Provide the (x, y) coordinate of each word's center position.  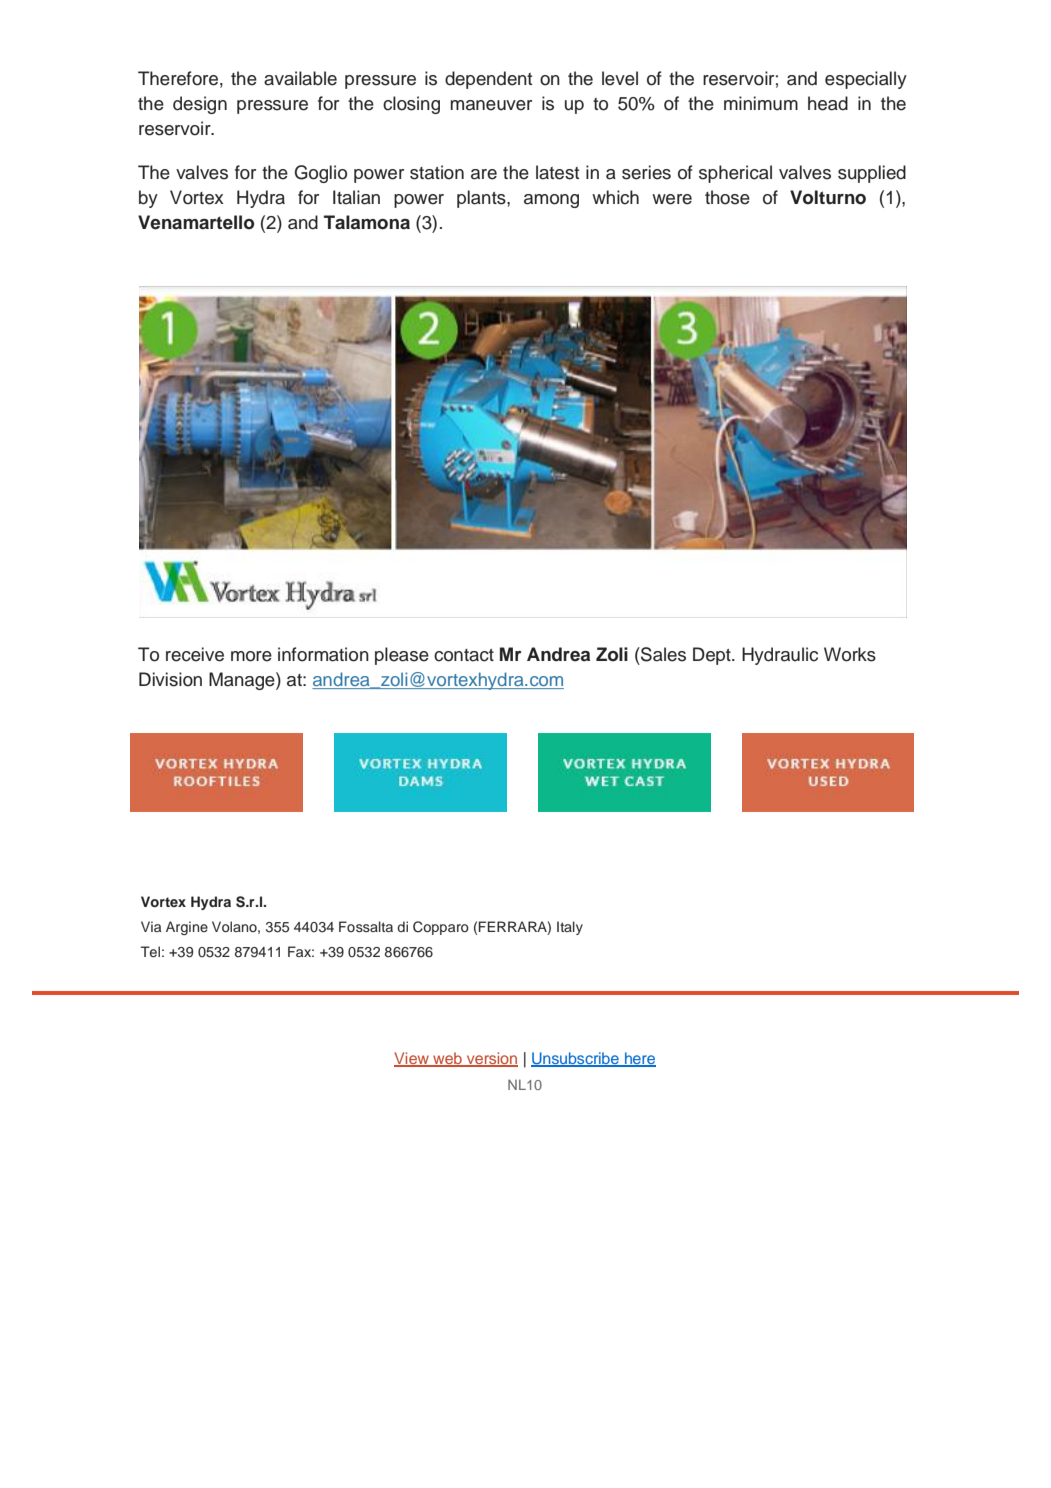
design (200, 105)
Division (170, 679)
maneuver (491, 105)
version (491, 1059)
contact (464, 655)
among (551, 201)
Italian (356, 197)
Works (850, 654)
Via (151, 926)
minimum (761, 103)
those (727, 197)
